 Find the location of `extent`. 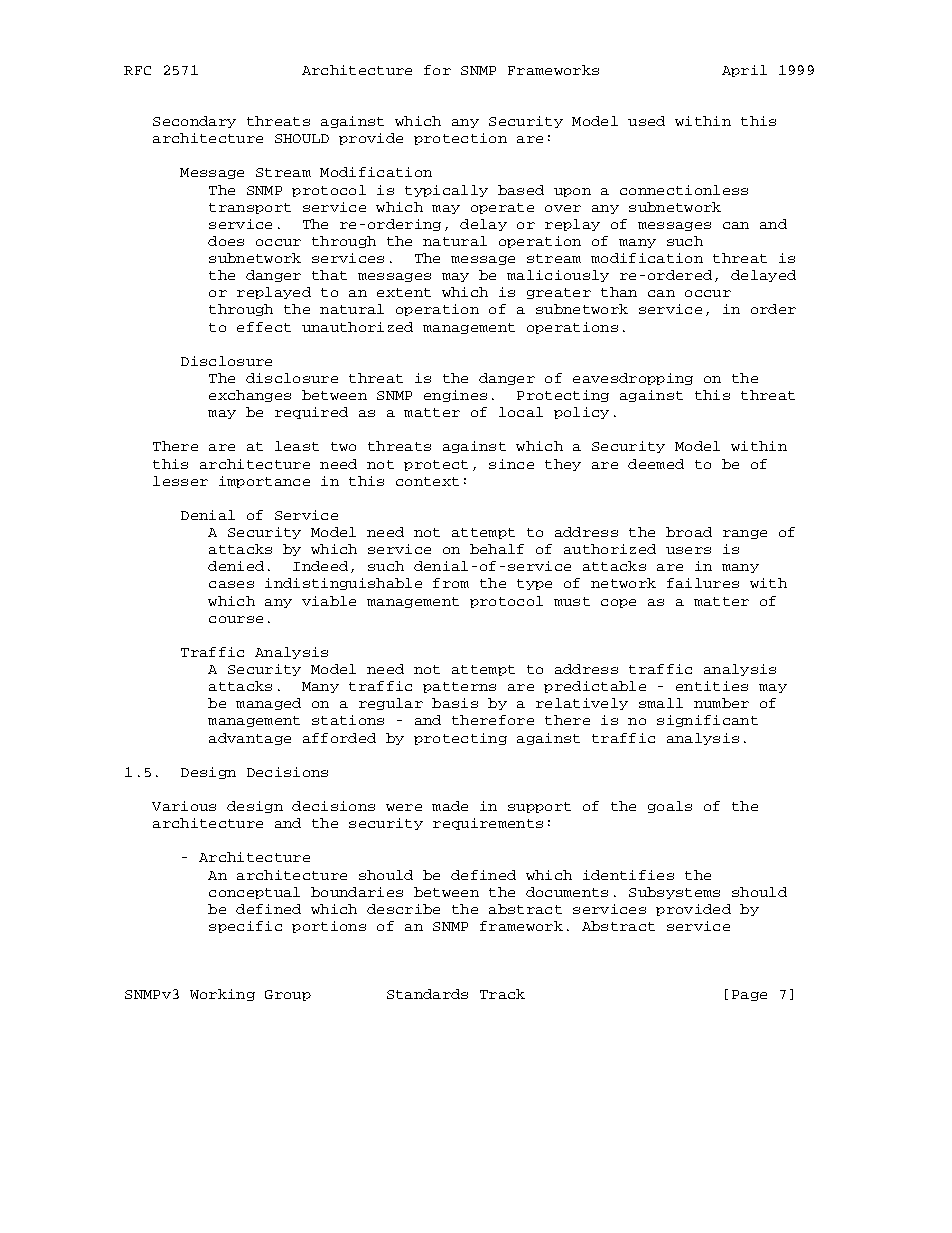

extent is located at coordinates (404, 292).
